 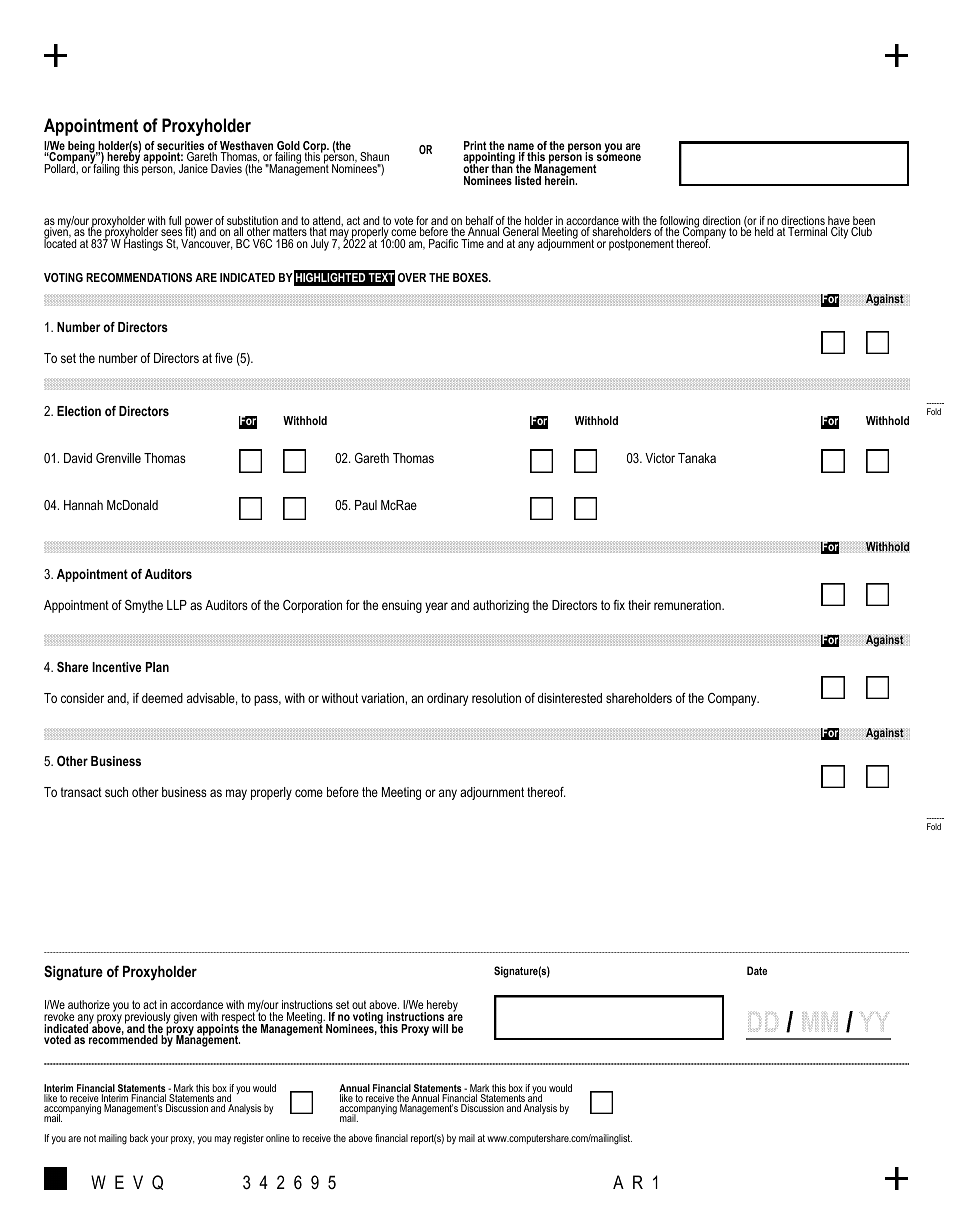 What do you see at coordinates (436, 607) in the screenshot?
I see `year` at bounding box center [436, 607].
